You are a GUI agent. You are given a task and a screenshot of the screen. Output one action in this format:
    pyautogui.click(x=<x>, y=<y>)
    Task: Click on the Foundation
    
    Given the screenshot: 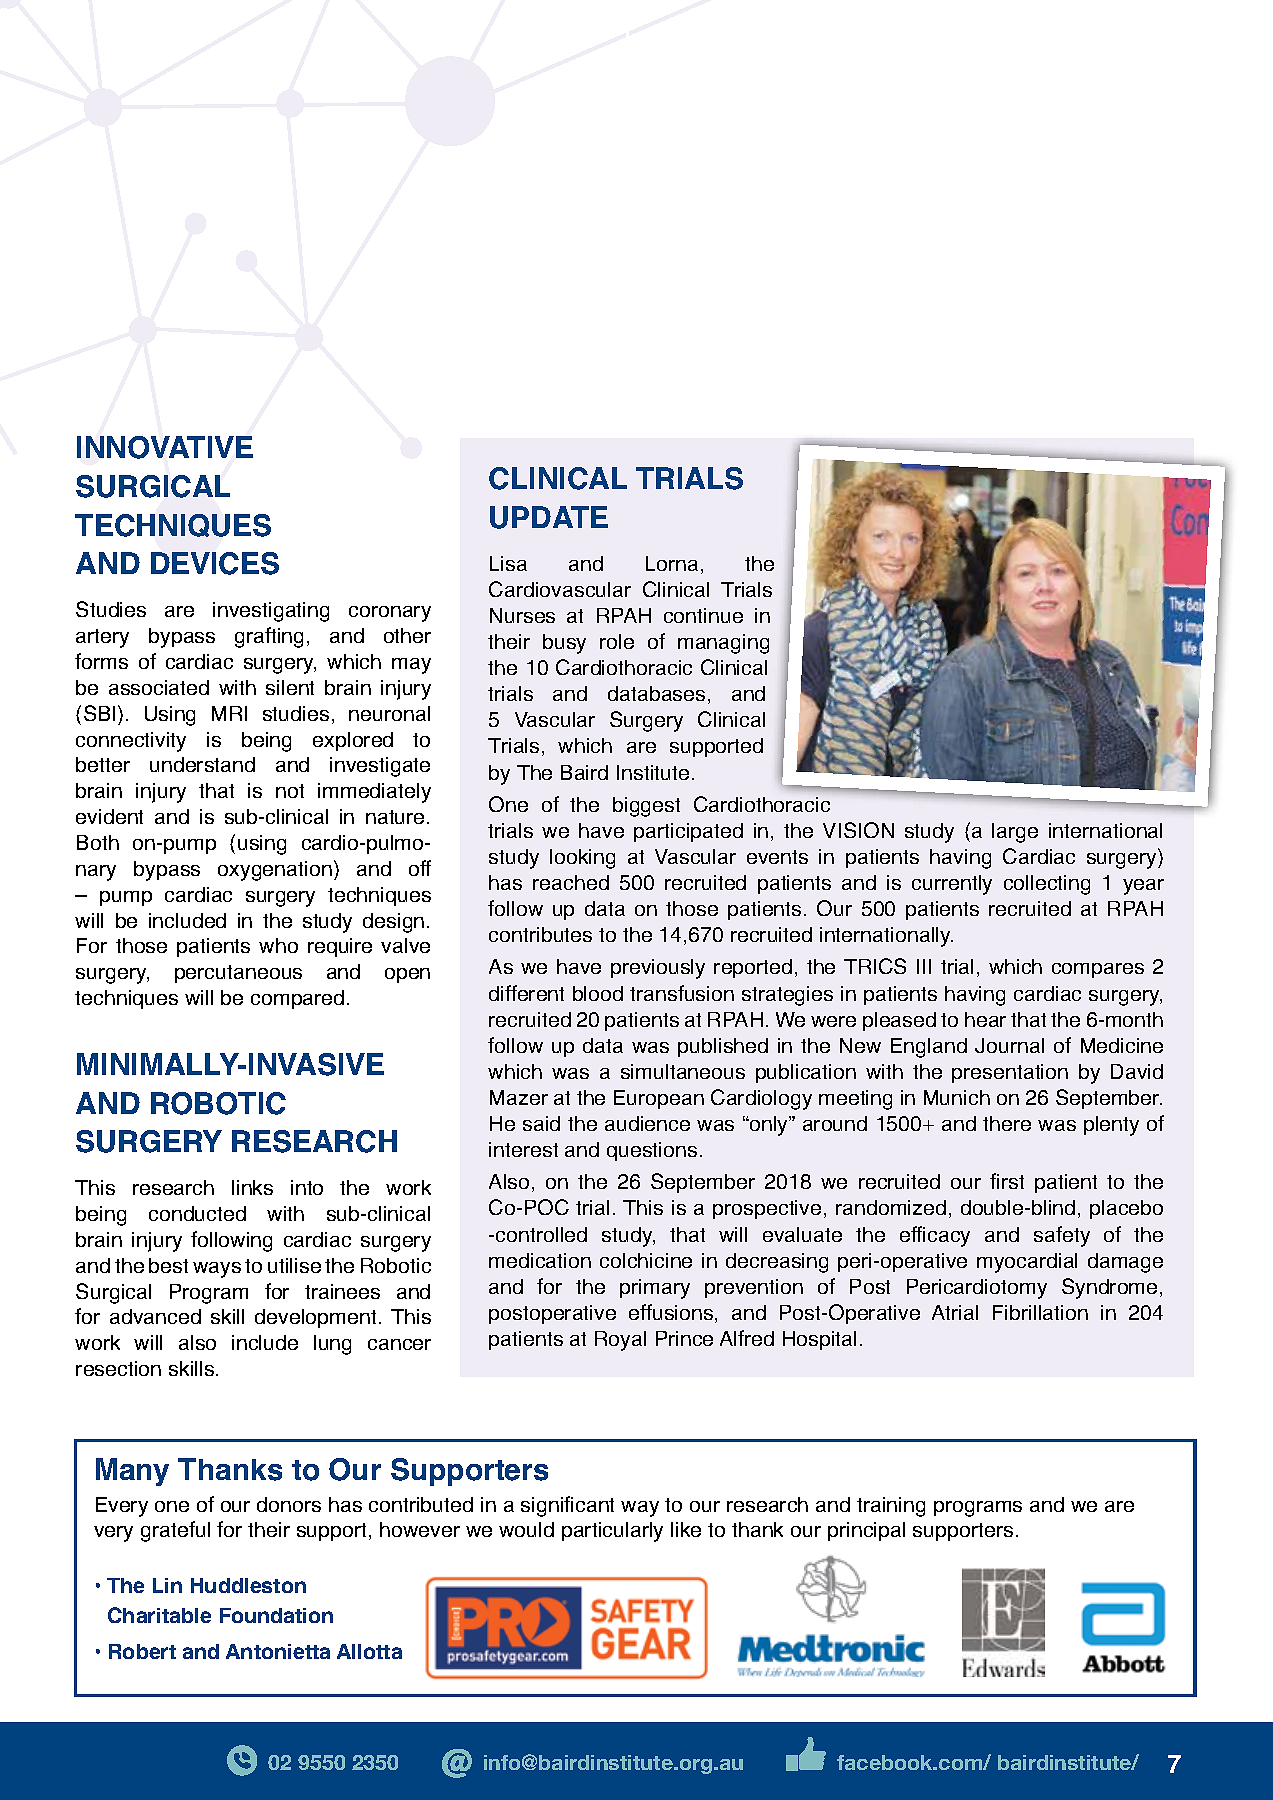 What is the action you would take?
    pyautogui.click(x=276, y=1615)
